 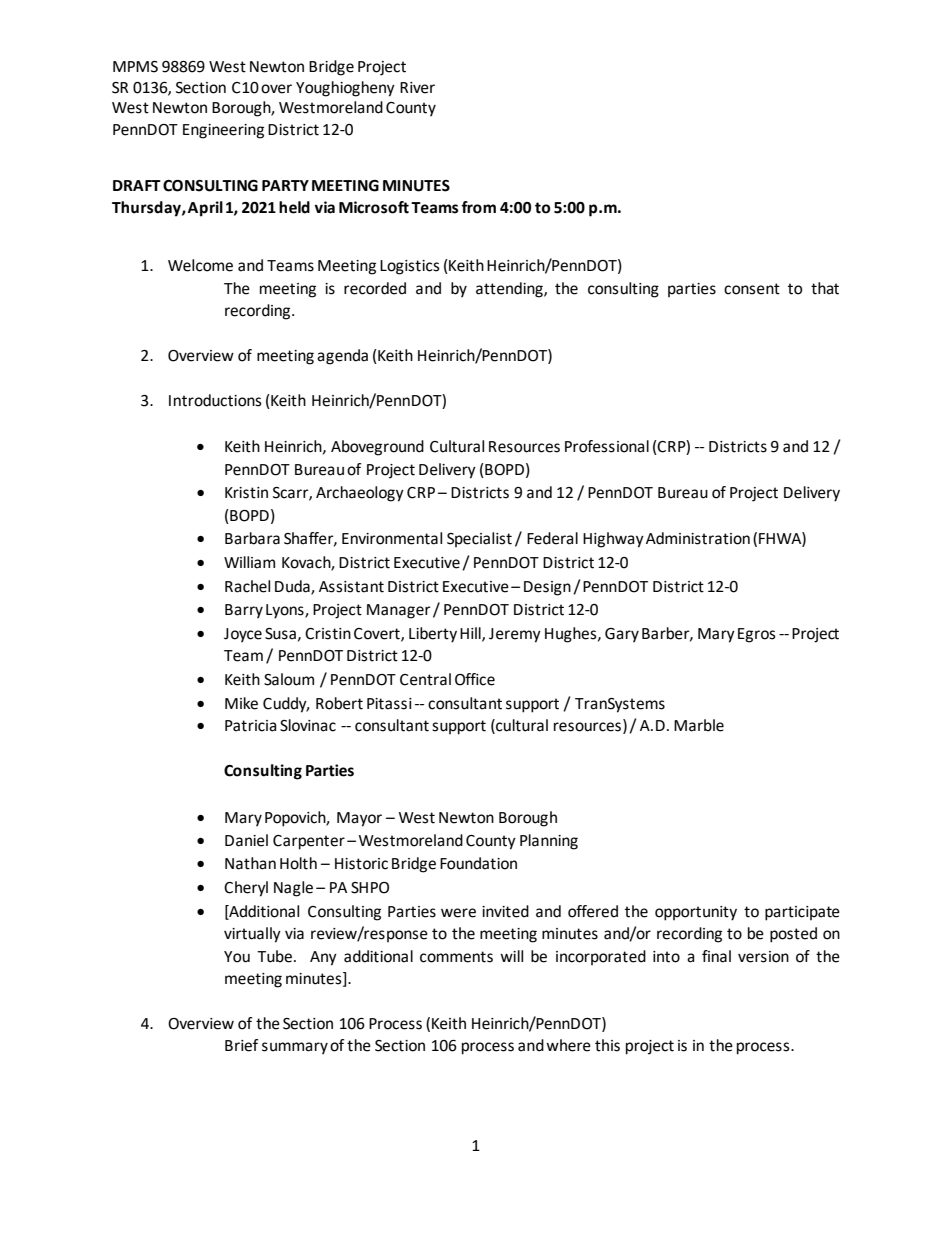 I want to click on Brief, so click(x=241, y=1045).
